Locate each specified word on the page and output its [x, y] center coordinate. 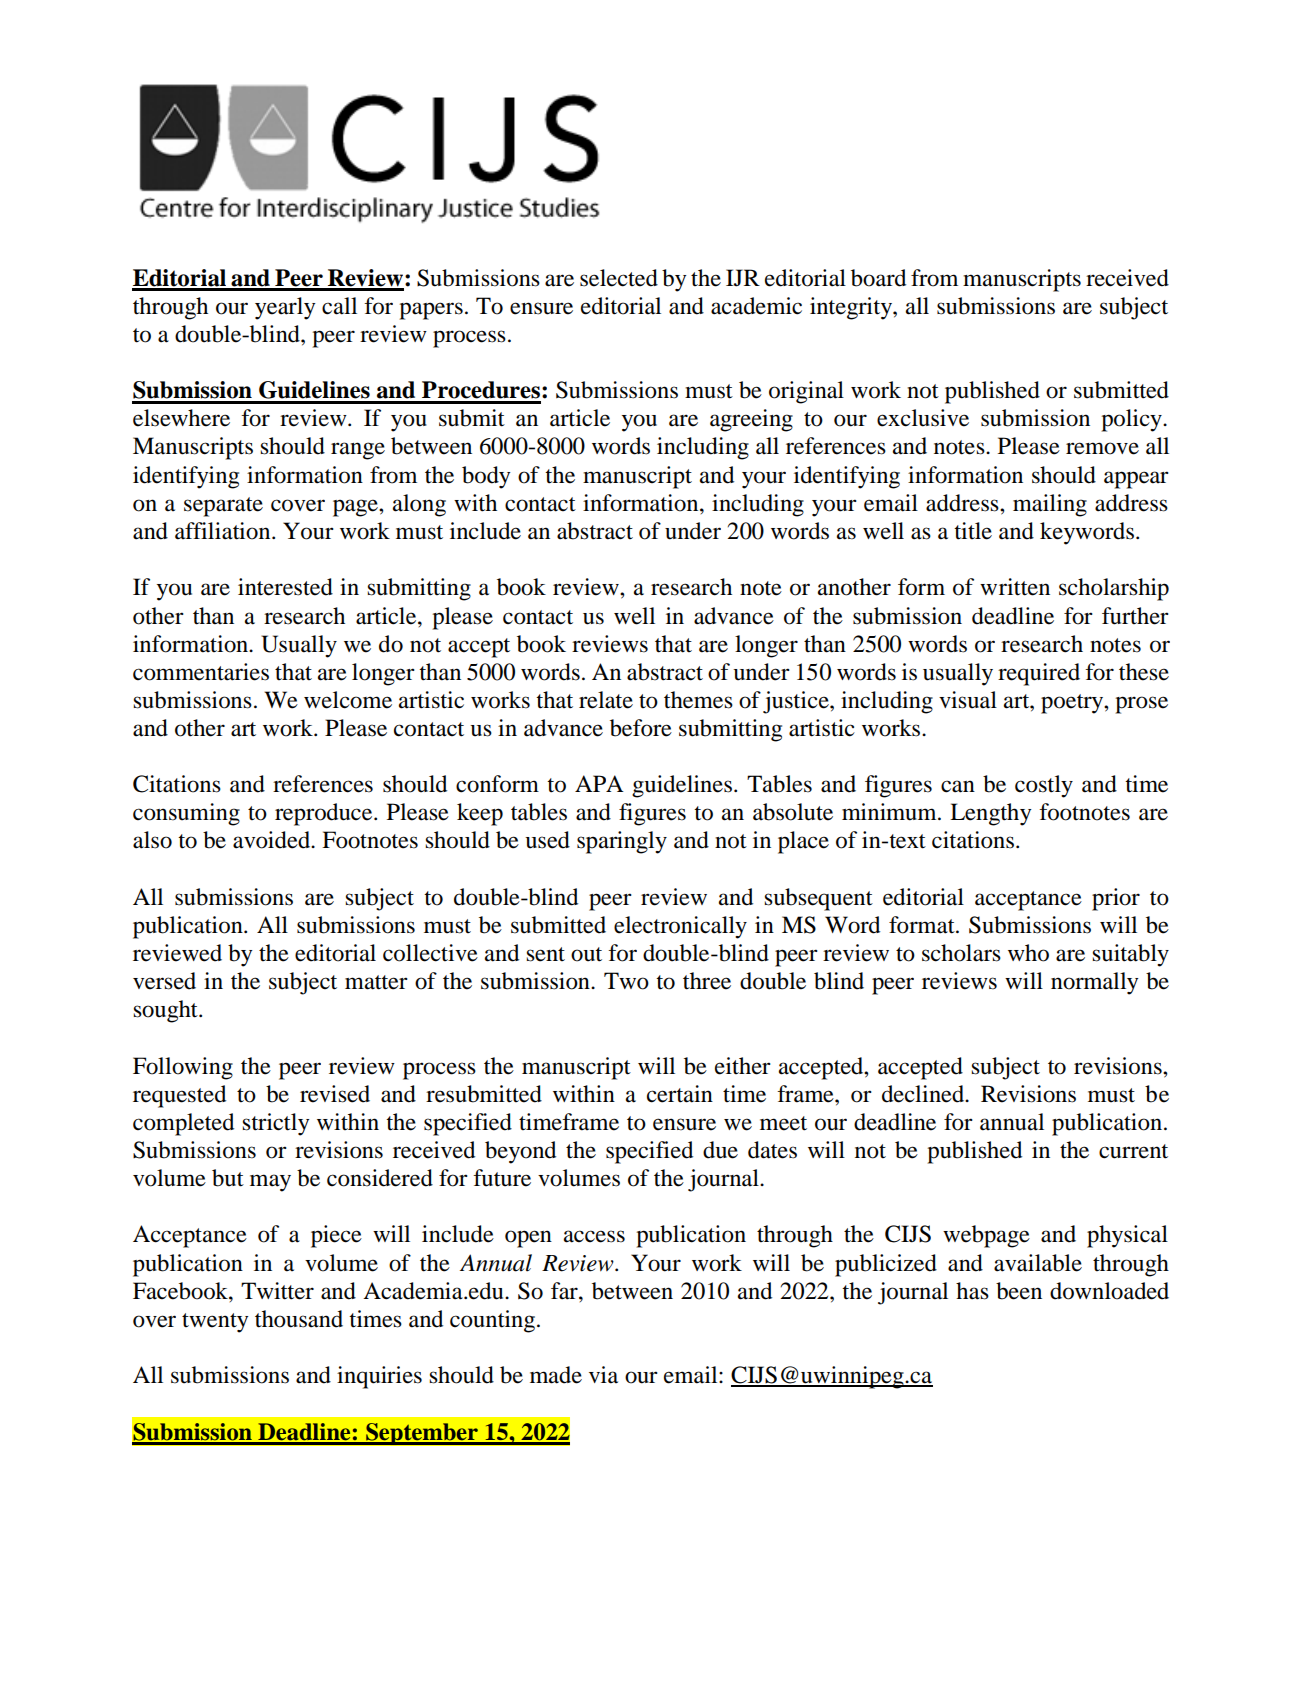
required [1039, 674]
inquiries [379, 1377]
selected [619, 278]
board [878, 278]
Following [183, 1068]
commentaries [201, 672]
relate [606, 700]
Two [626, 981]
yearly [285, 308]
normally [1094, 983]
